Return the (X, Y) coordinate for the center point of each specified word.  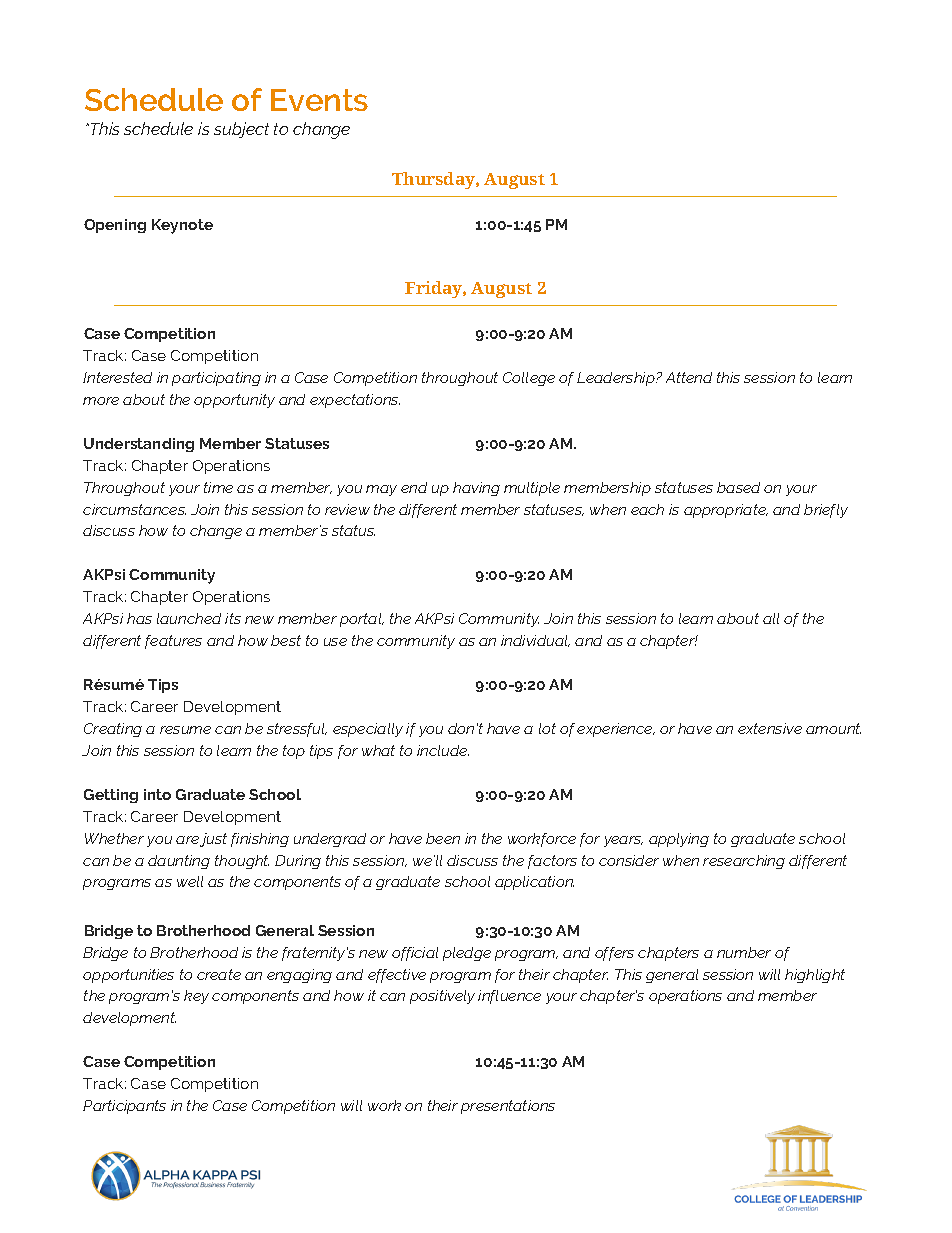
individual (535, 641)
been (443, 838)
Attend (689, 377)
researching (744, 862)
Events (319, 100)
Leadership (617, 379)
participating (216, 379)
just (213, 840)
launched (189, 618)
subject (241, 130)
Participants (124, 1107)
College (529, 379)
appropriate (726, 511)
